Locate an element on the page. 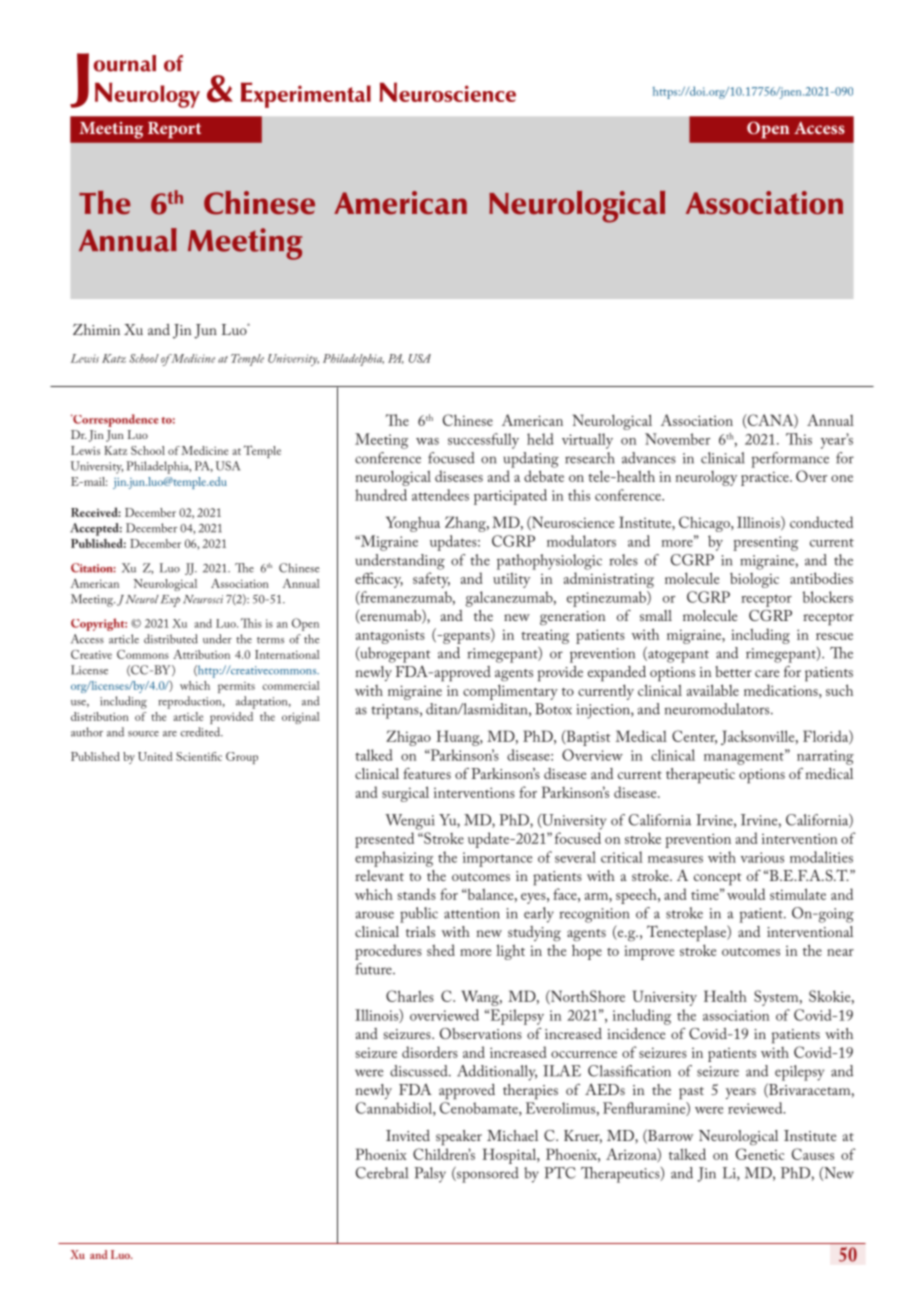 The image size is (924, 1308). successfully is located at coordinates (483, 441).
